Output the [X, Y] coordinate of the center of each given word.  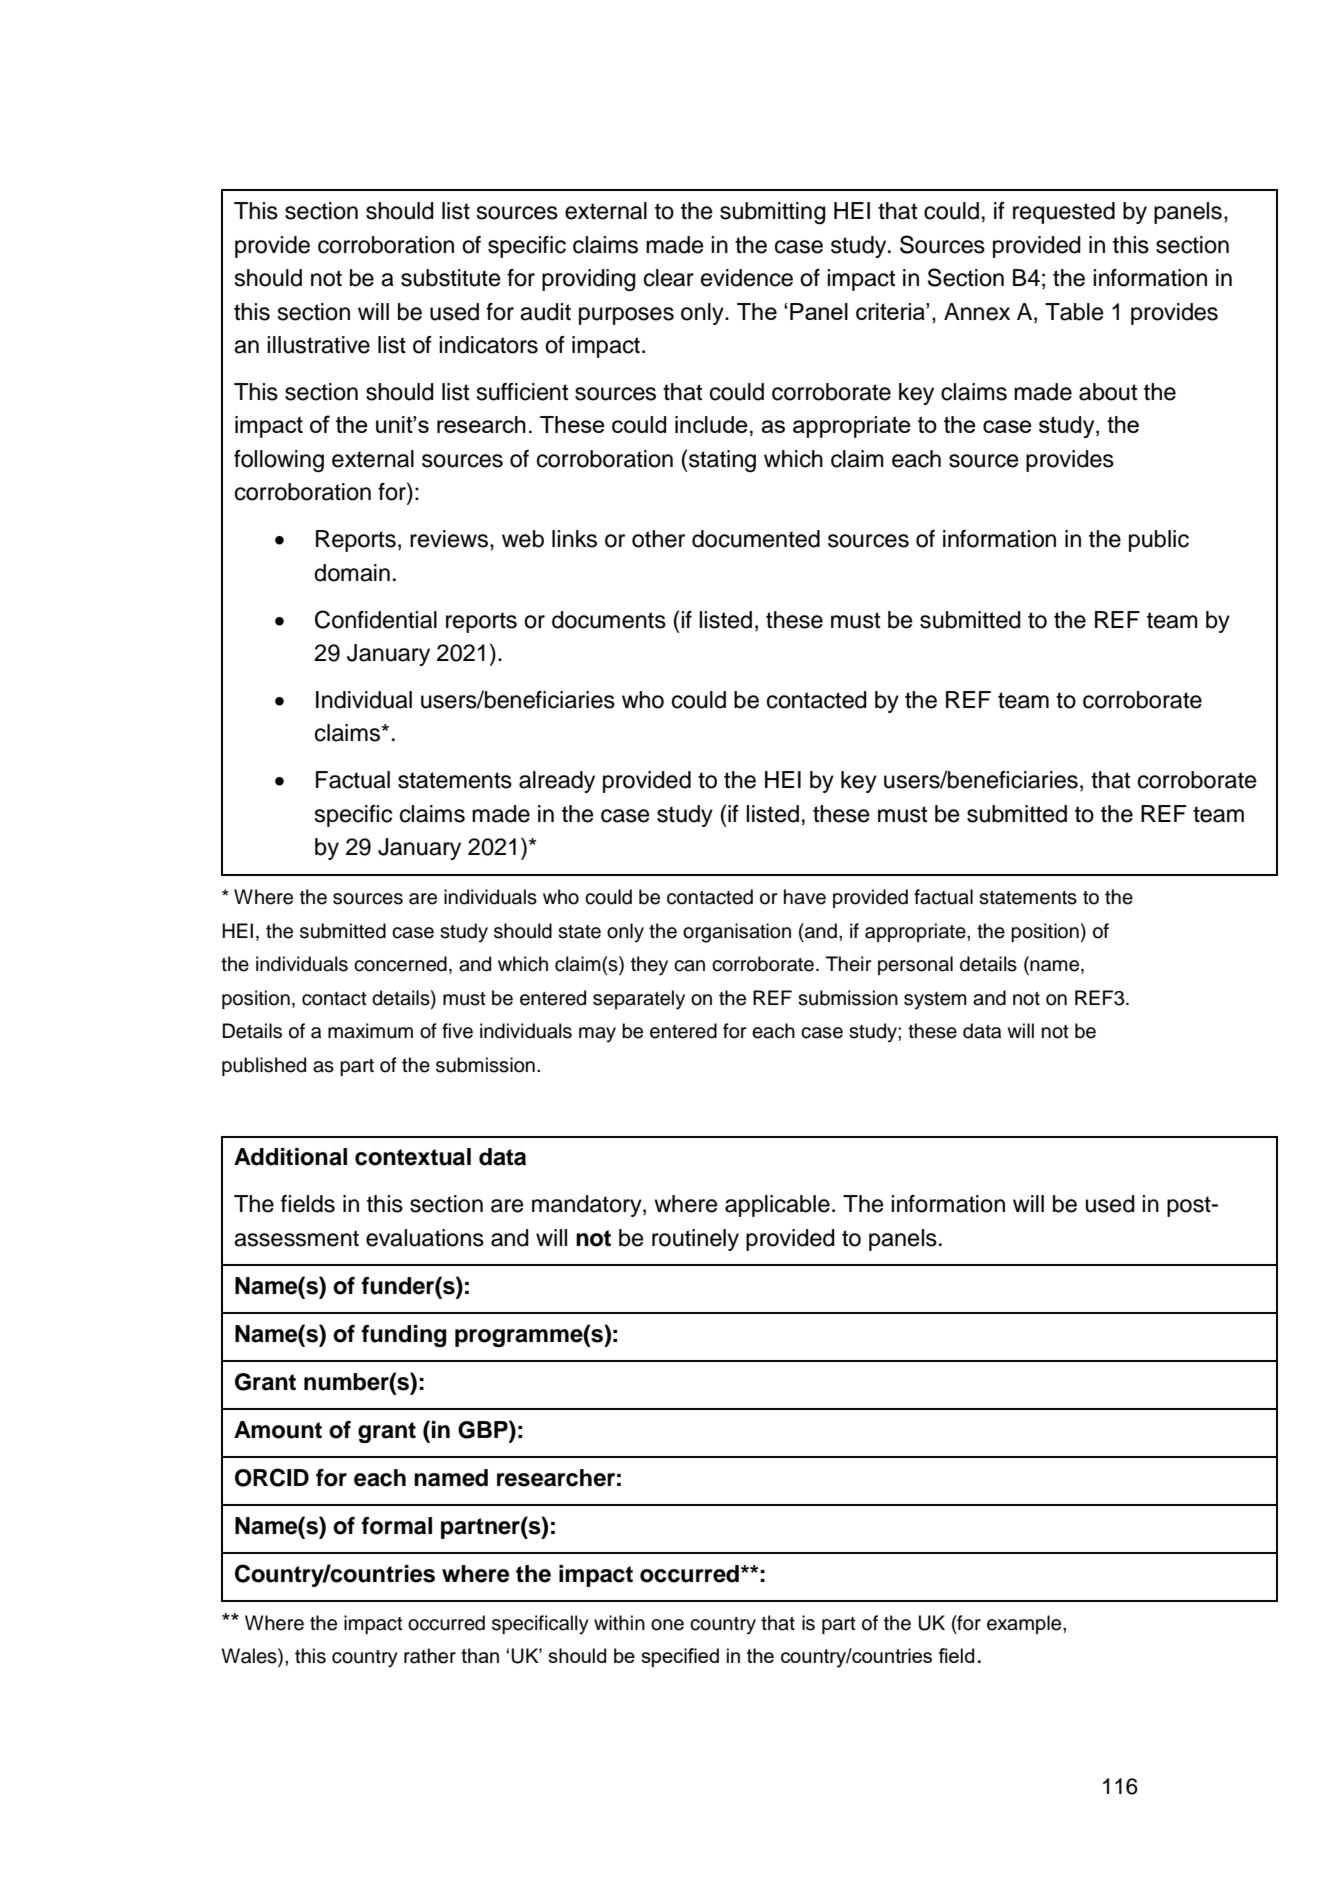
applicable [777, 1206]
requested [1064, 213]
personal [915, 965]
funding [403, 1336]
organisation [737, 933]
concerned [400, 964]
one [667, 1625]
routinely [695, 1240]
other [658, 539]
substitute [451, 278]
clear [669, 278]
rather [430, 1656]
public [1159, 541]
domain [352, 573]
